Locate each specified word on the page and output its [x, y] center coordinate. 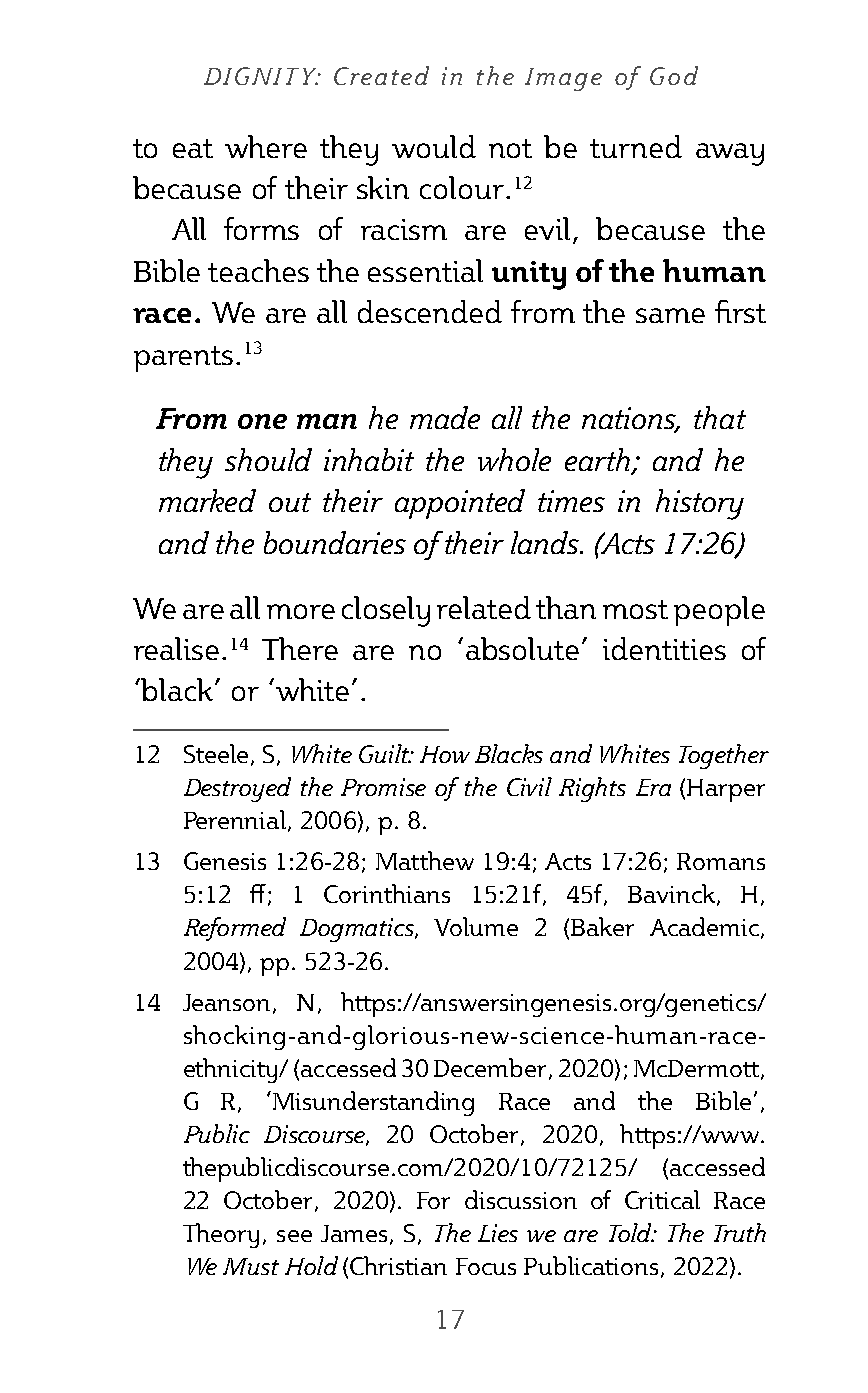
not [510, 148]
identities [664, 648]
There [300, 648]
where [266, 146]
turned [636, 146]
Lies [498, 1233]
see [294, 1236]
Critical [662, 1199]
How [445, 754]
